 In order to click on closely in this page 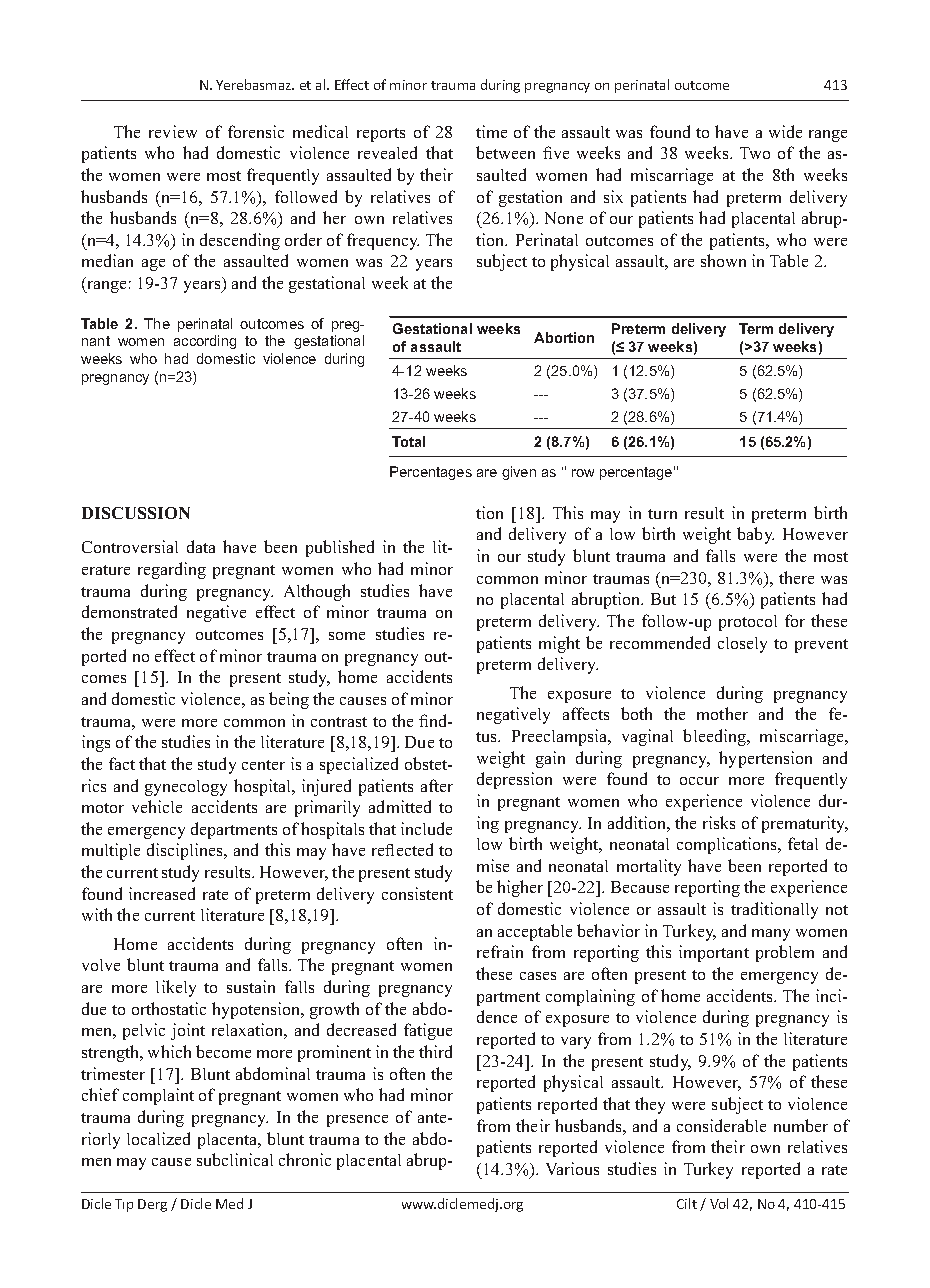, I will do `click(742, 645)`.
